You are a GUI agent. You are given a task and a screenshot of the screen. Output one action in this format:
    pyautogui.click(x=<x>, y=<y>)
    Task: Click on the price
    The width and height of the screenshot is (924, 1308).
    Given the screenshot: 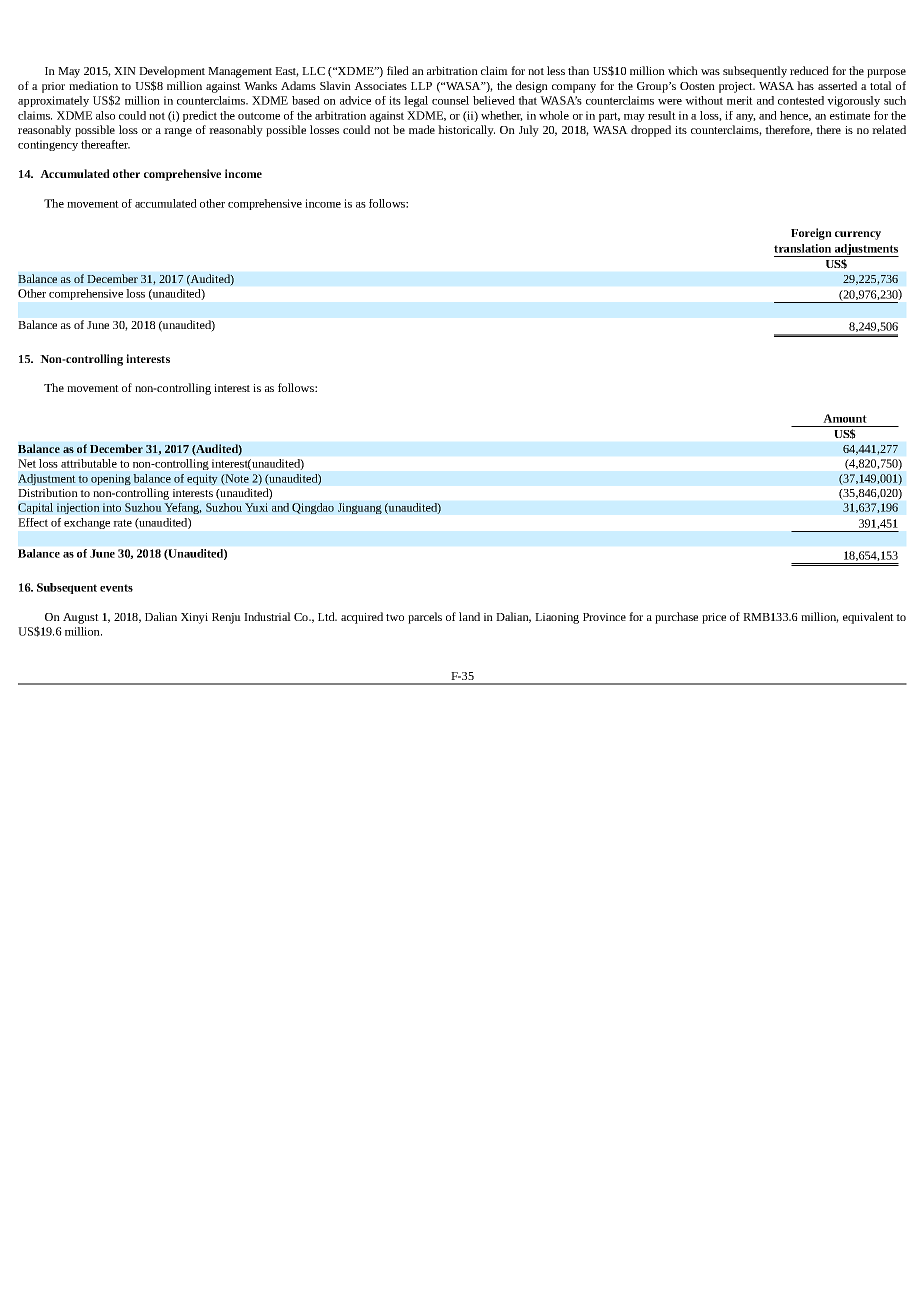 What is the action you would take?
    pyautogui.click(x=714, y=618)
